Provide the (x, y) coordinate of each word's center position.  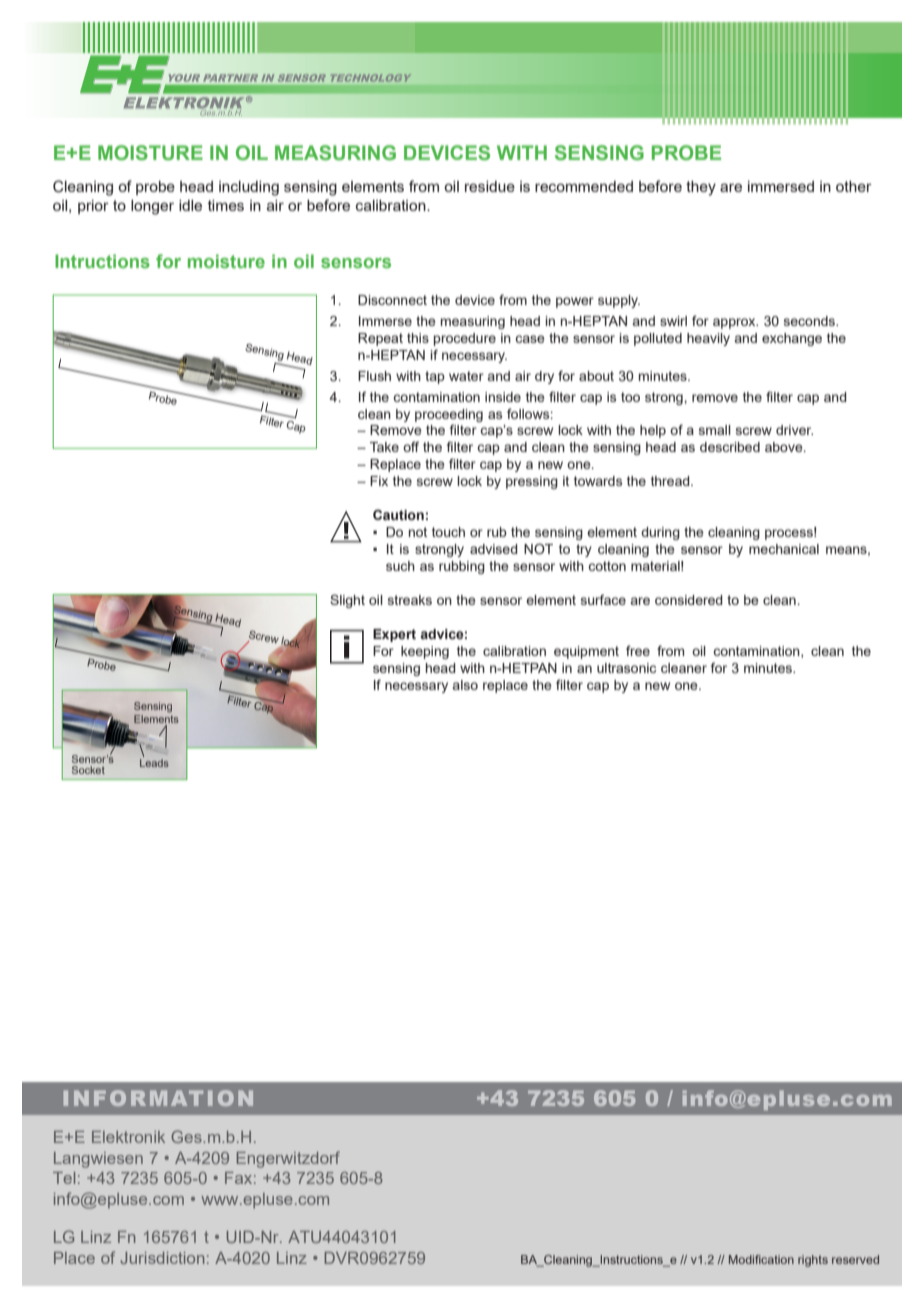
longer (152, 207)
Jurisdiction (162, 1258)
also (465, 685)
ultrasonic (626, 668)
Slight (347, 601)
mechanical (784, 549)
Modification (761, 1259)
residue (490, 186)
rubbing (462, 567)
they (701, 188)
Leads (154, 763)
